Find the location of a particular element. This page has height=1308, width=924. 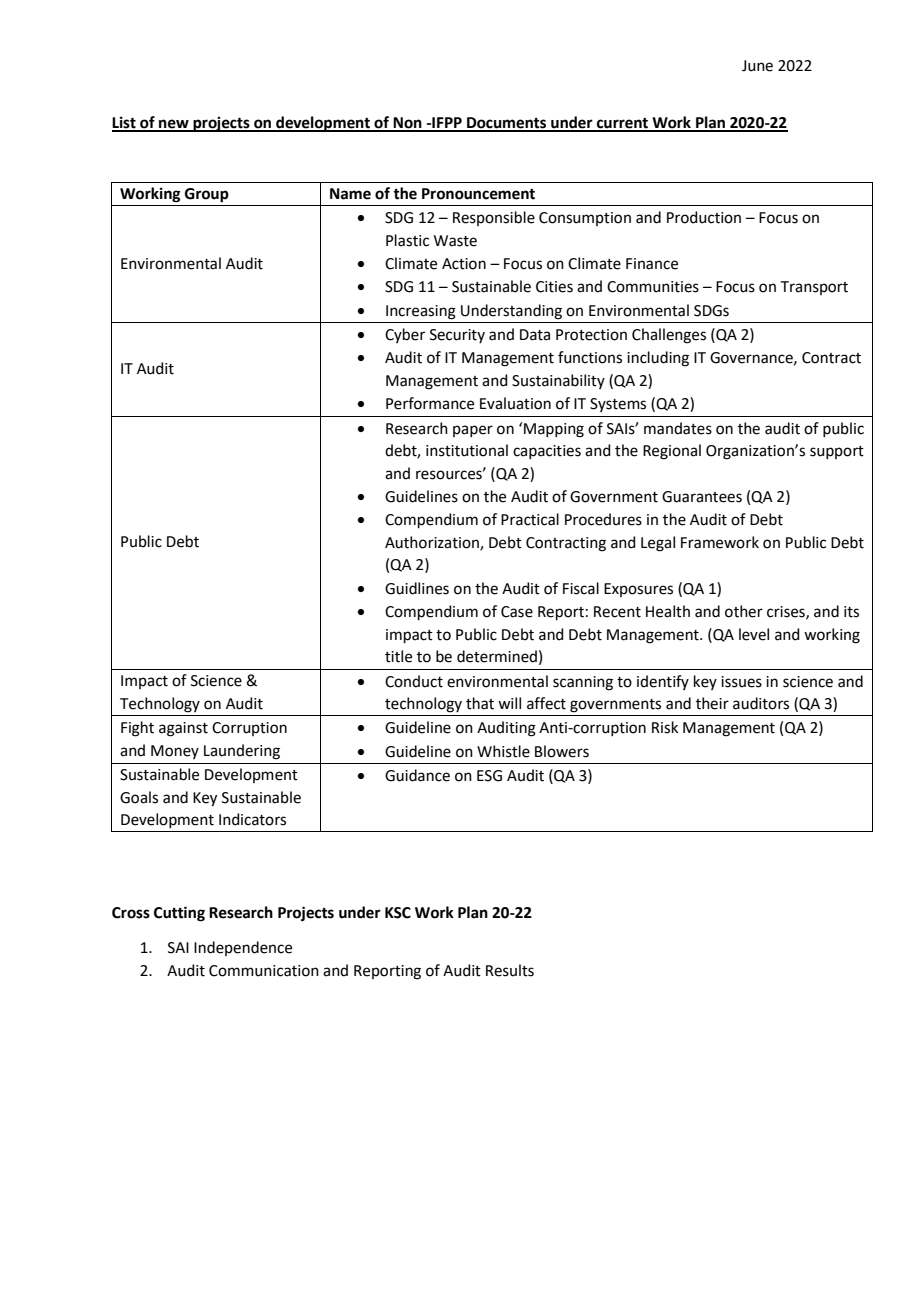

Independence is located at coordinates (243, 948).
